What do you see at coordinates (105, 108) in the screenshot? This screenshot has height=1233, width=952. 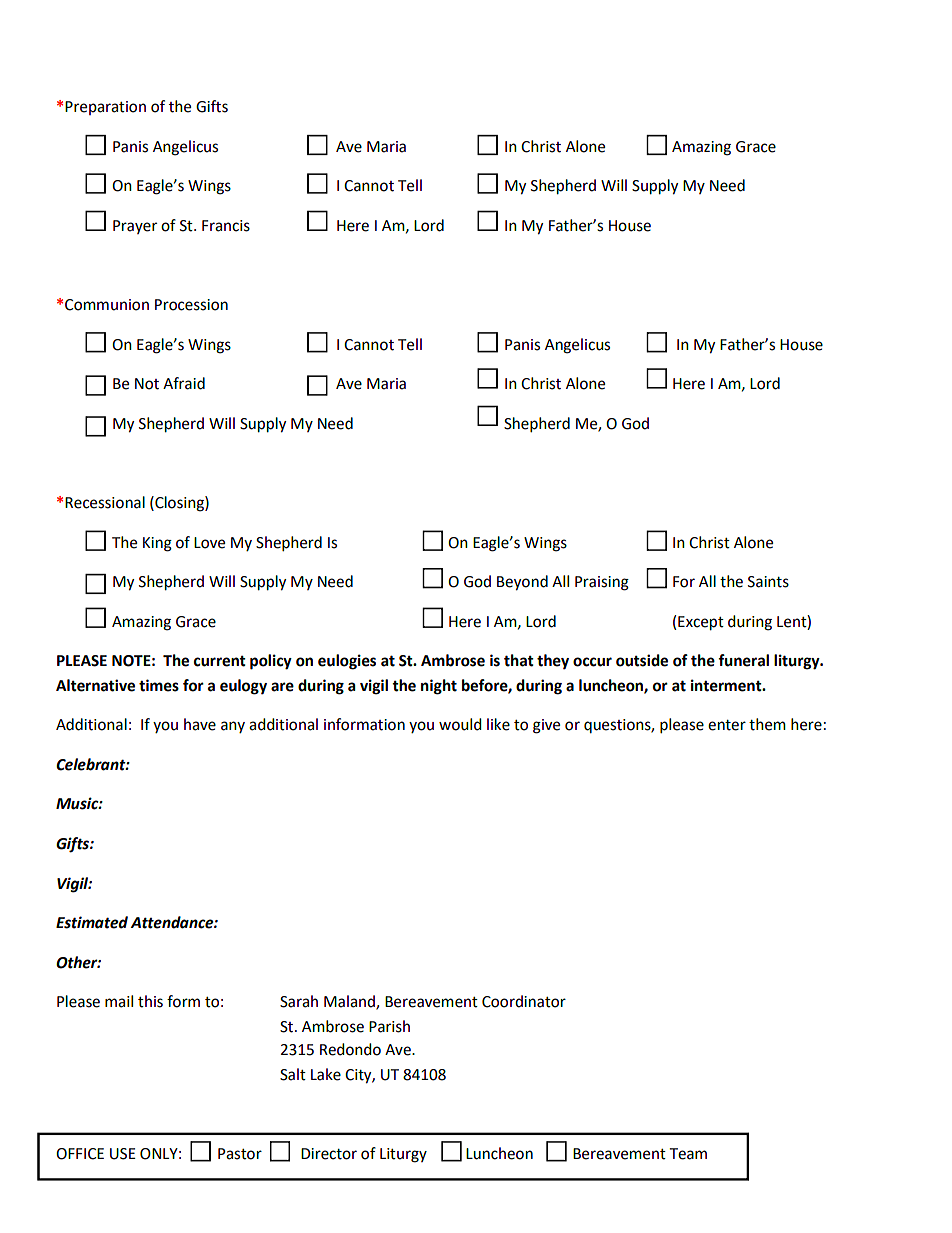 I see `Preparation` at bounding box center [105, 108].
